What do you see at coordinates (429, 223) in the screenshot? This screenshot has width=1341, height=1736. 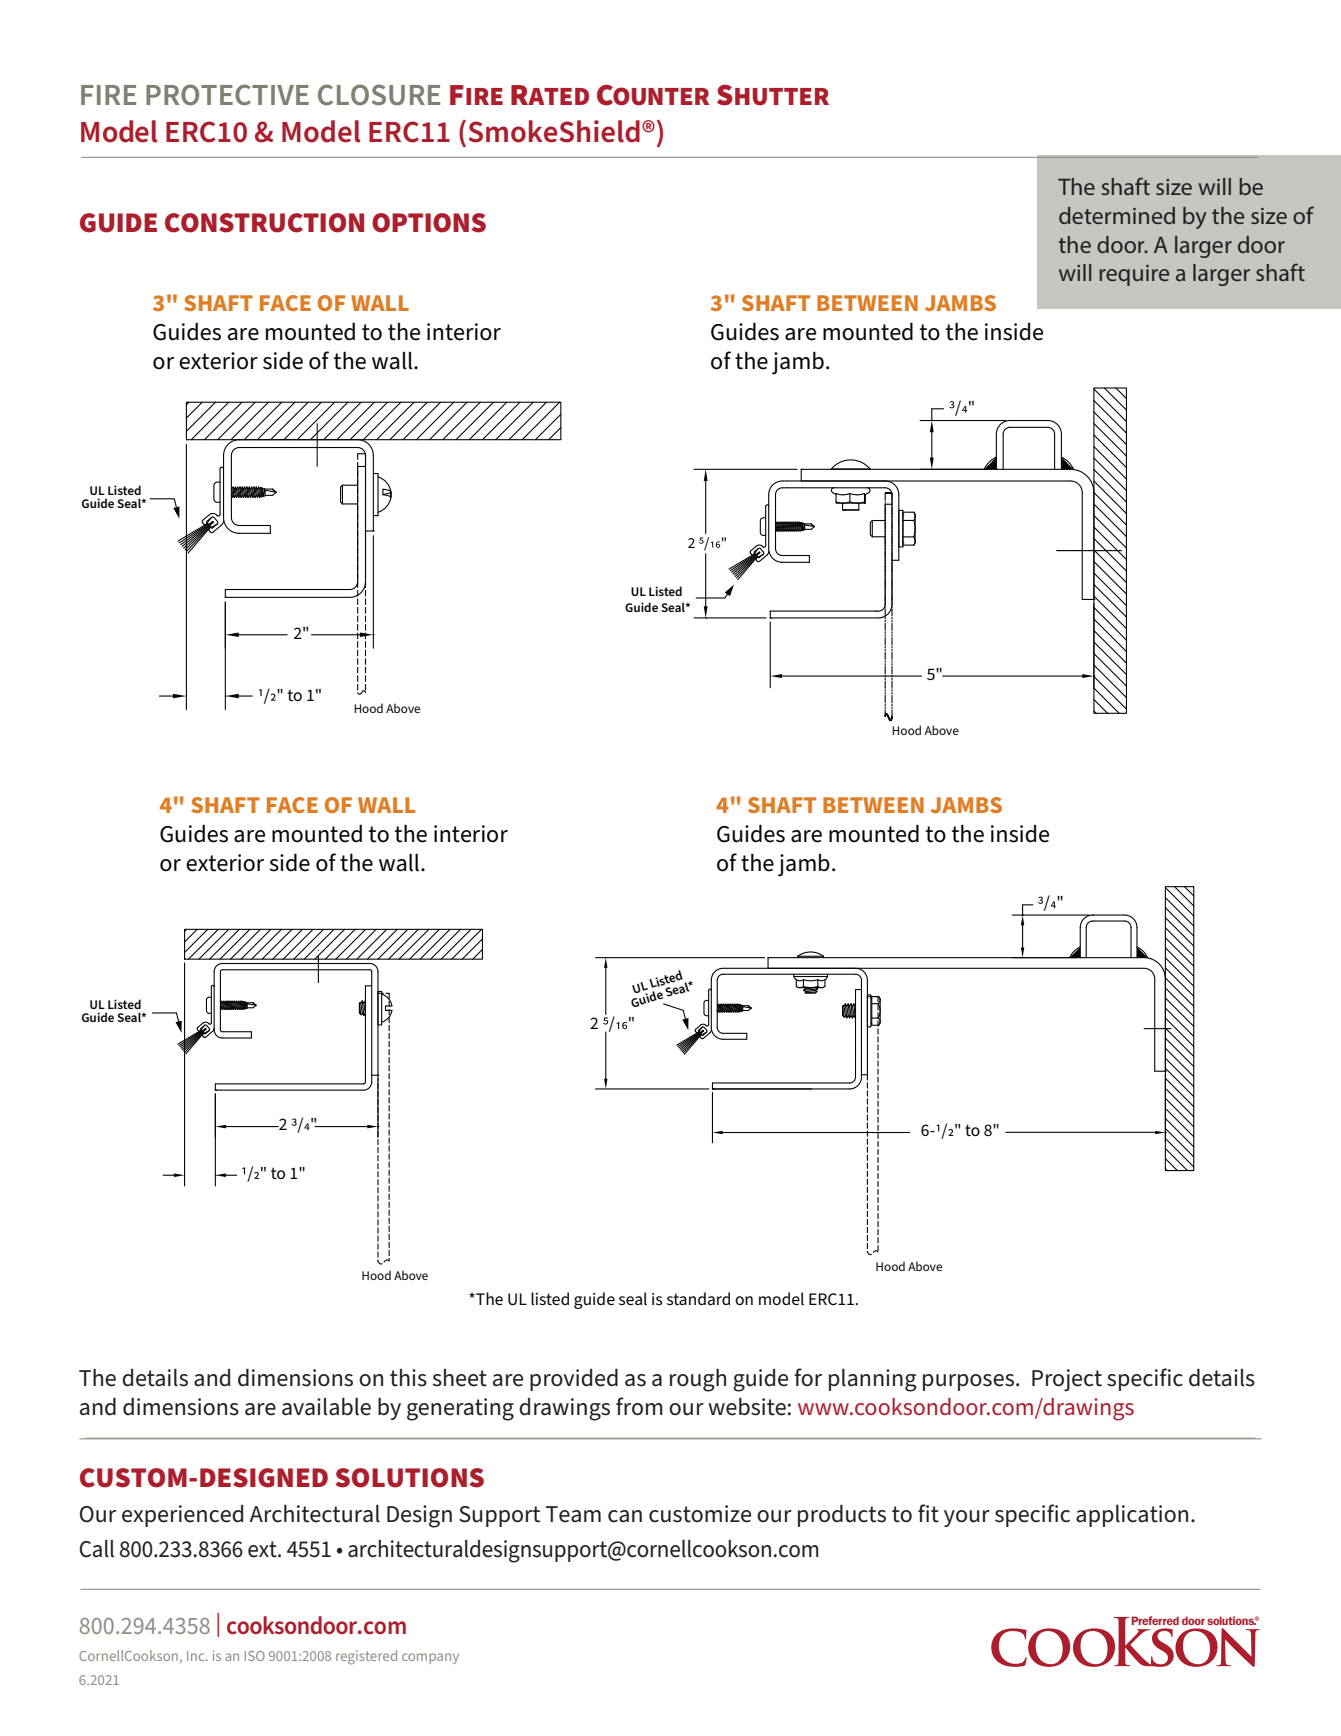 I see `OPTIONS` at bounding box center [429, 223].
